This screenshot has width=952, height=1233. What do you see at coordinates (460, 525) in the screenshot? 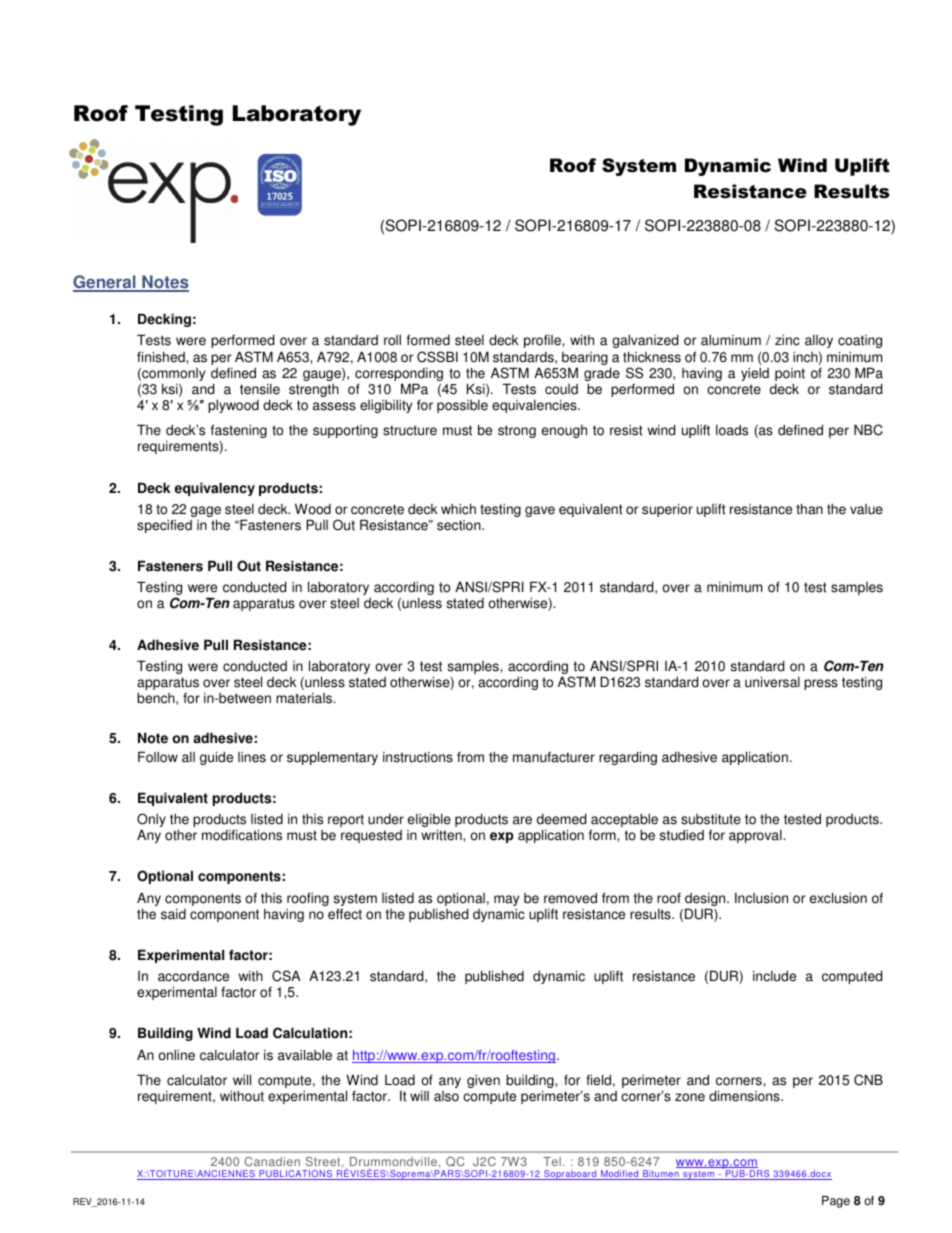
I see `section` at bounding box center [460, 525].
